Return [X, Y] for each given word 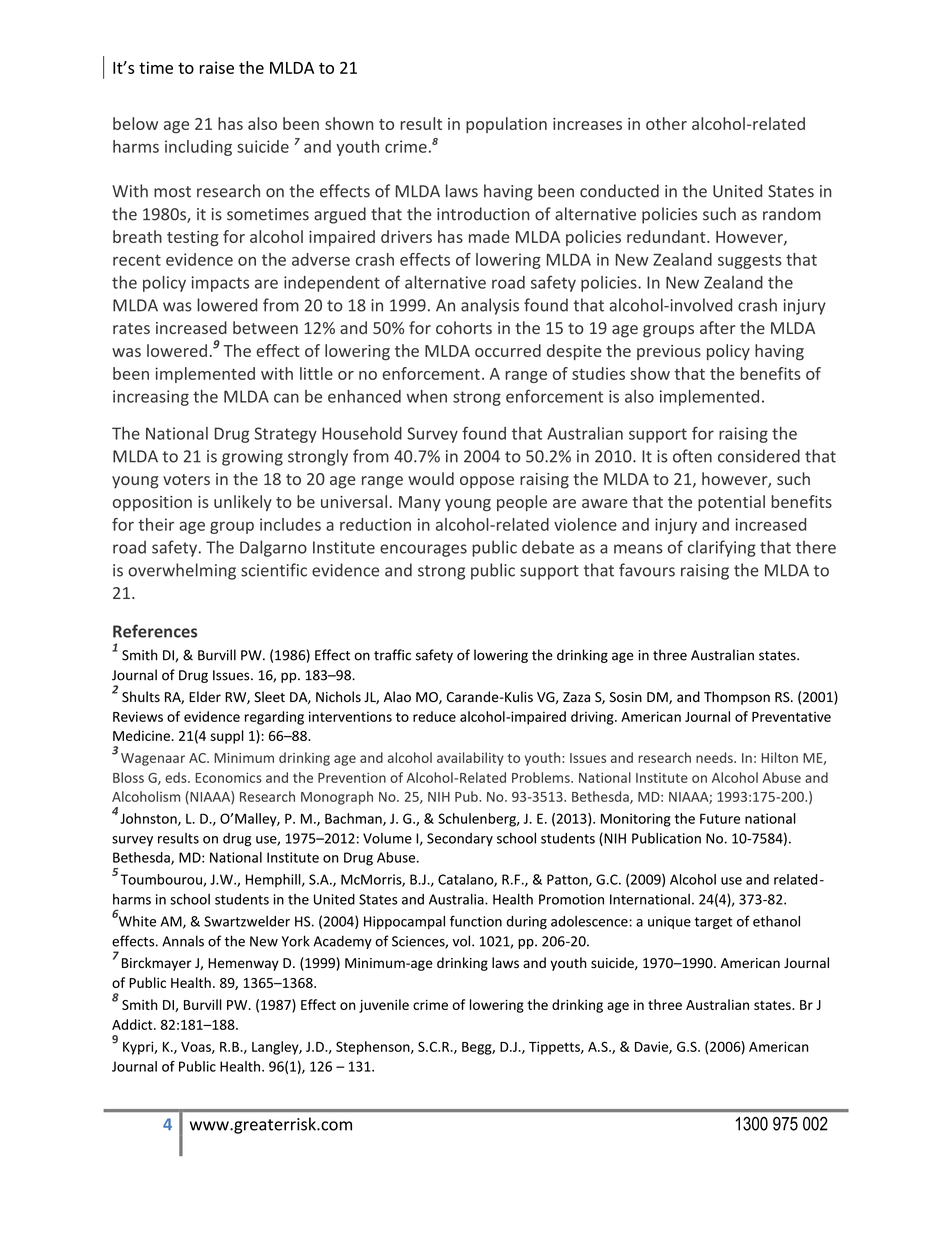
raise [217, 67]
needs [715, 757]
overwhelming [182, 571]
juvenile [384, 1006]
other [666, 123]
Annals [183, 941]
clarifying [722, 548]
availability [470, 759]
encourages [423, 550]
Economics [228, 777]
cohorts [464, 327]
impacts [220, 284]
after [718, 327]
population [506, 125]
